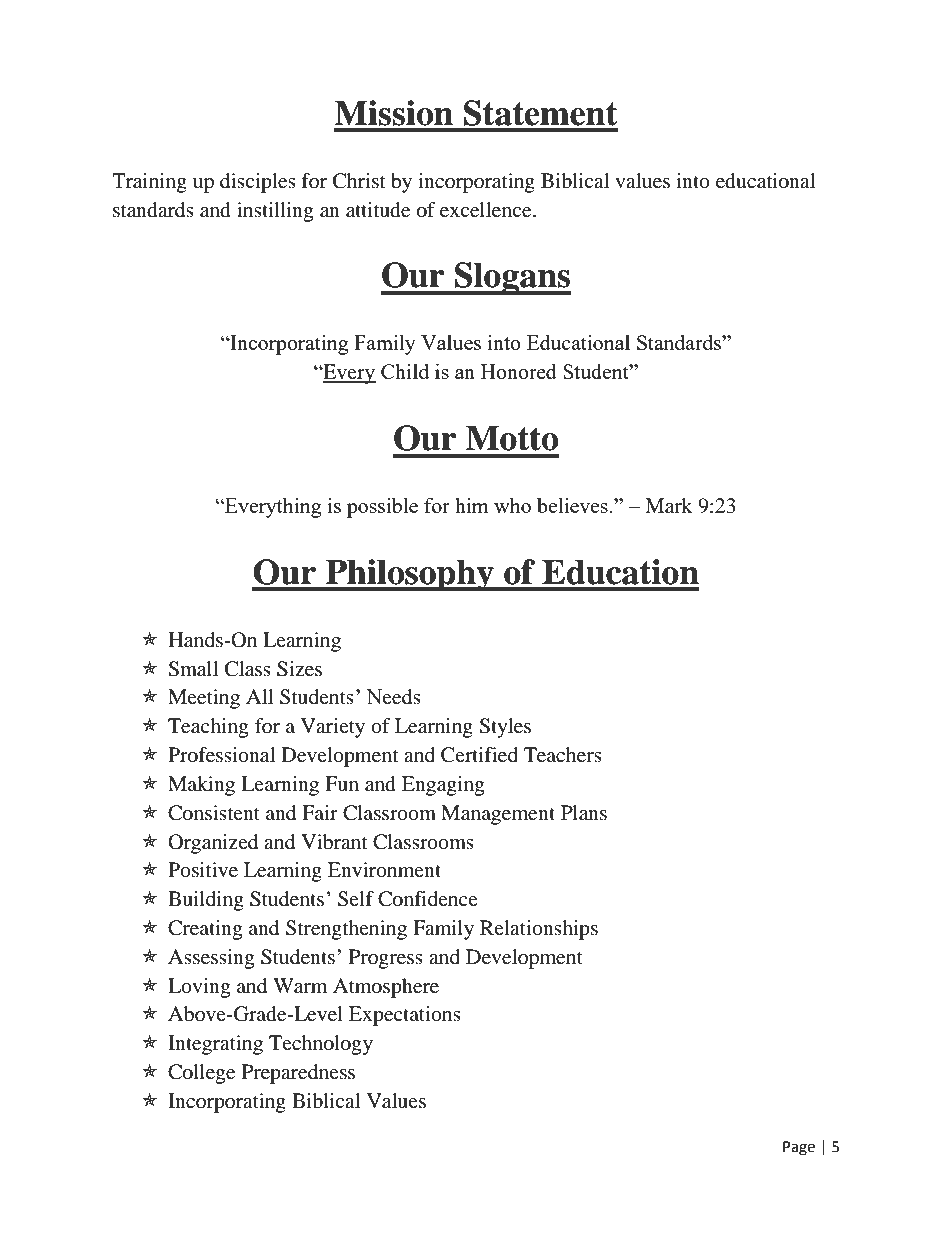 This page has width=952, height=1233. What do you see at coordinates (487, 210) in the page?
I see `excellence` at bounding box center [487, 210].
